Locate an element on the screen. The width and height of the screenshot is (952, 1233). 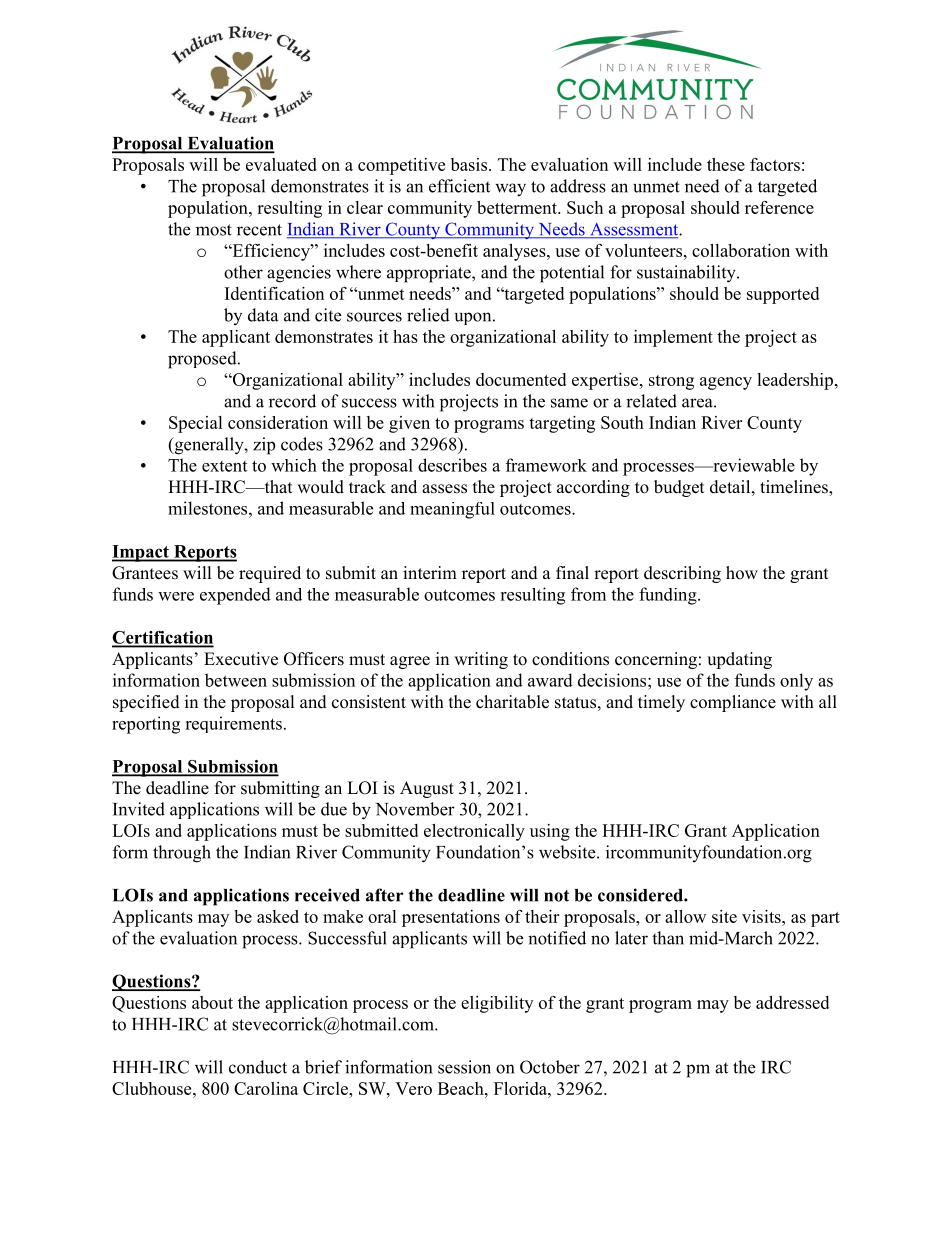
timelines is located at coordinates (795, 488).
